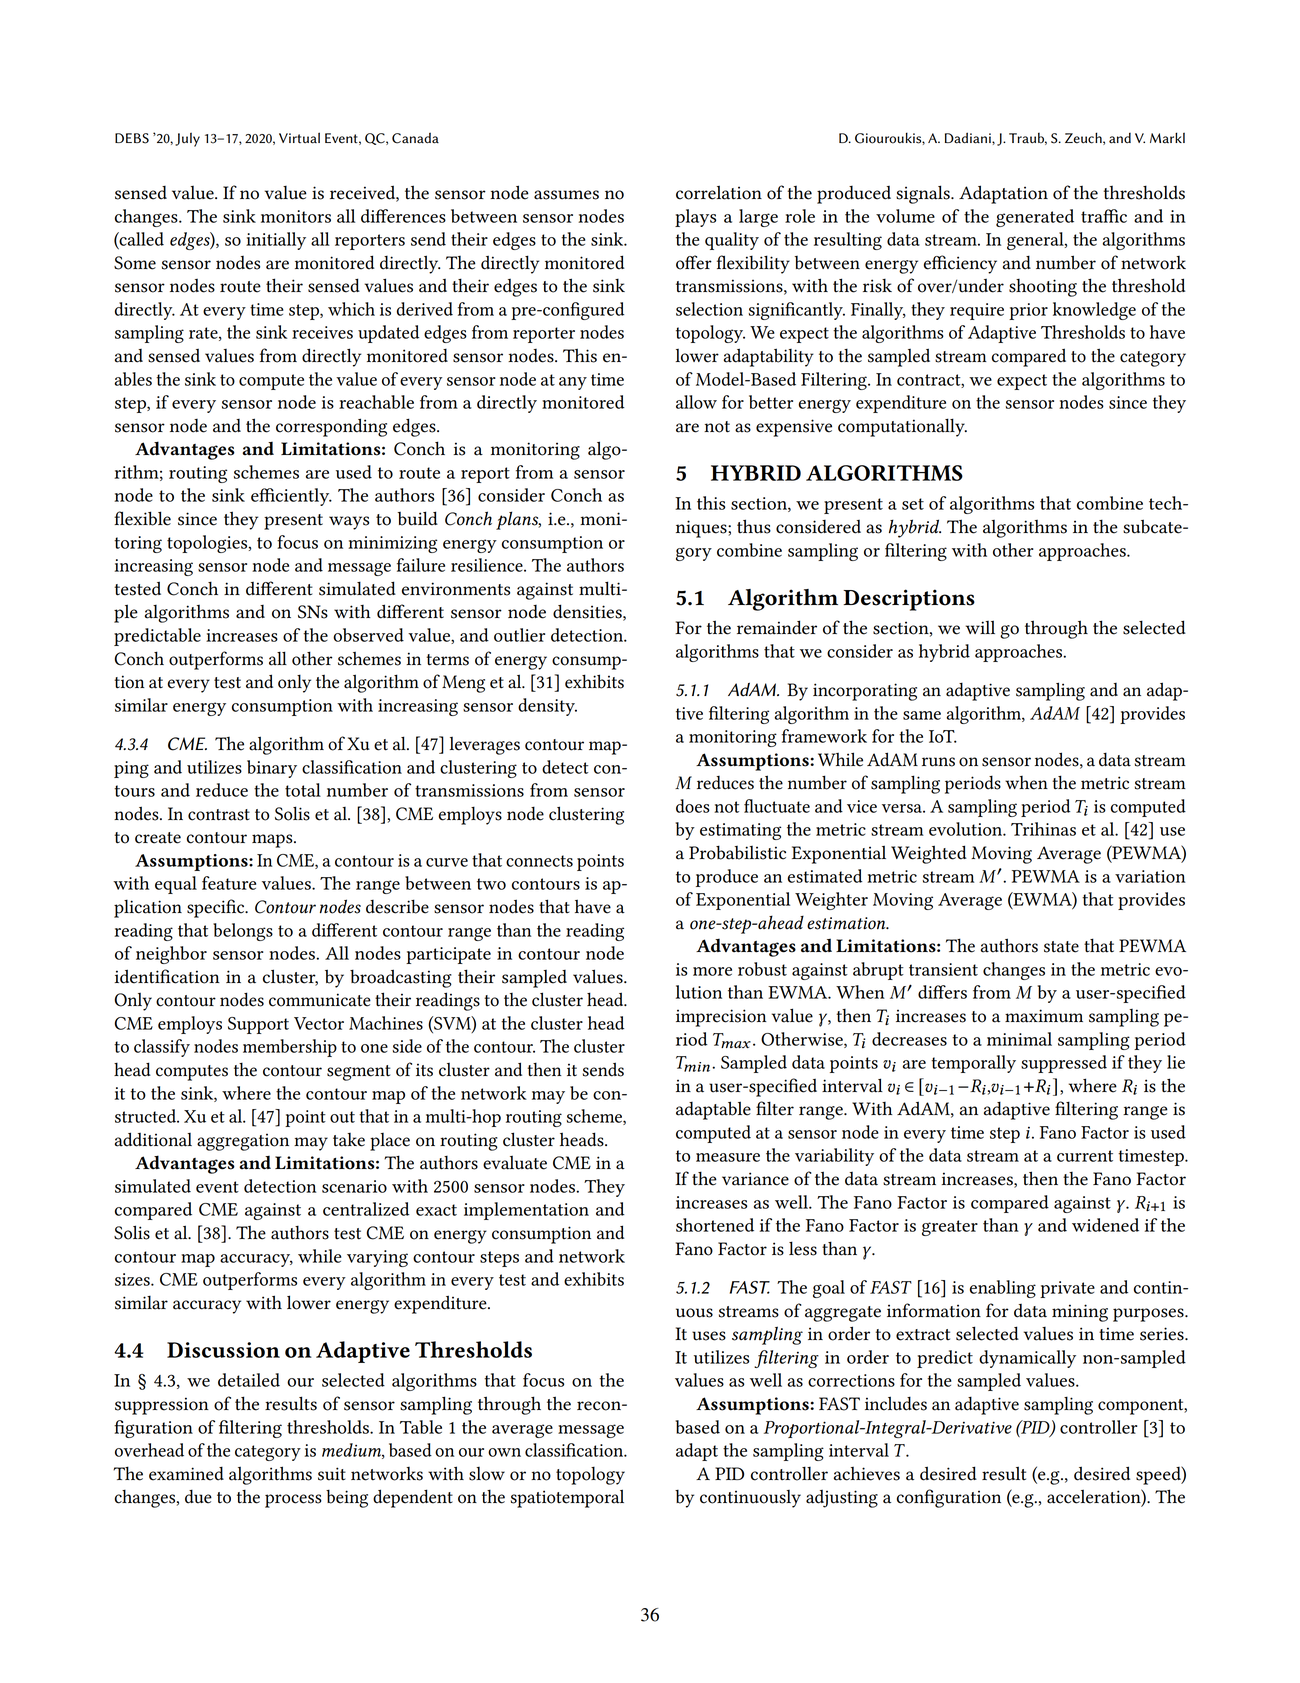  Describe the element at coordinates (695, 218) in the screenshot. I see `plays` at that location.
